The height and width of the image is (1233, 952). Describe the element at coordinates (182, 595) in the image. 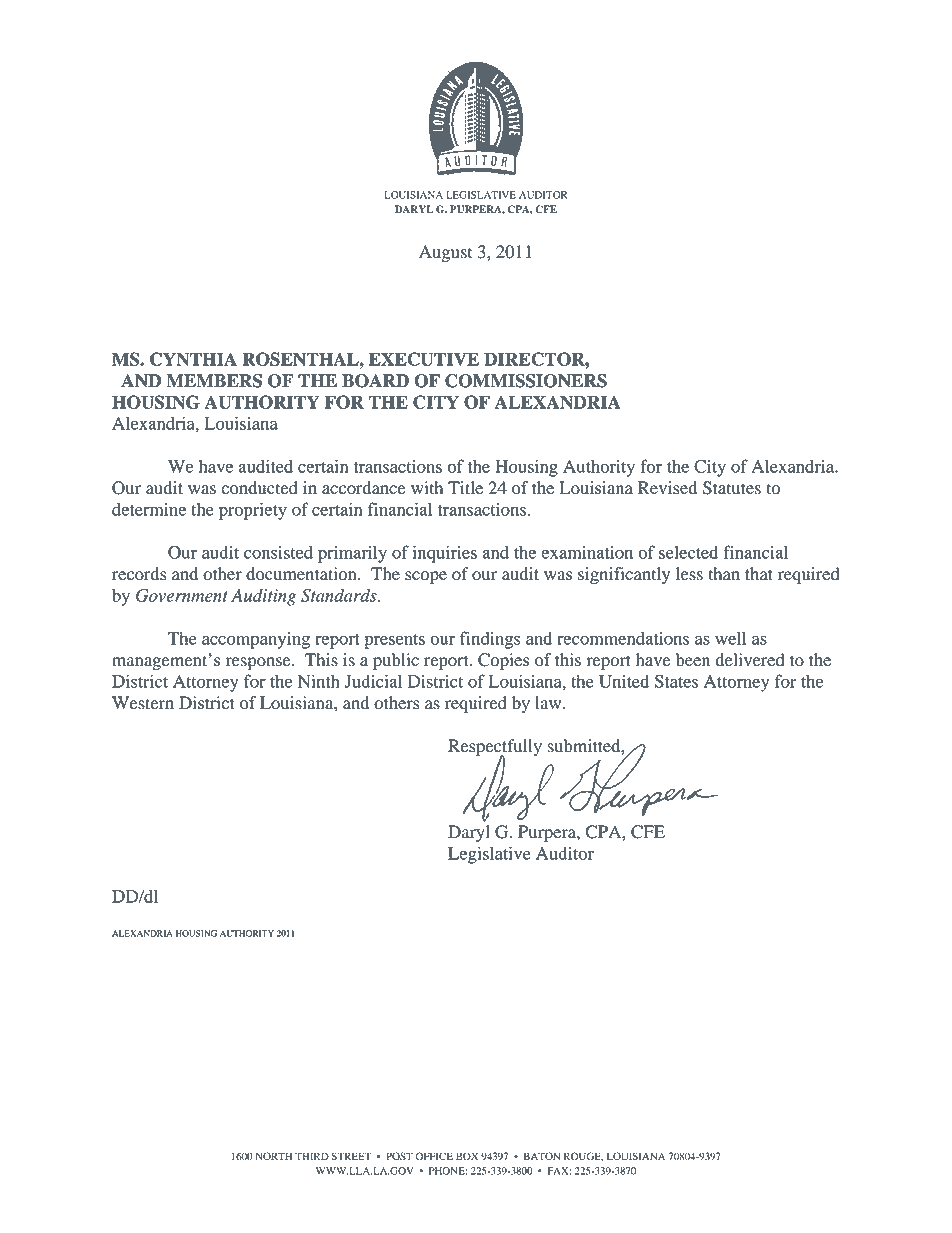

I see `Government` at that location.
